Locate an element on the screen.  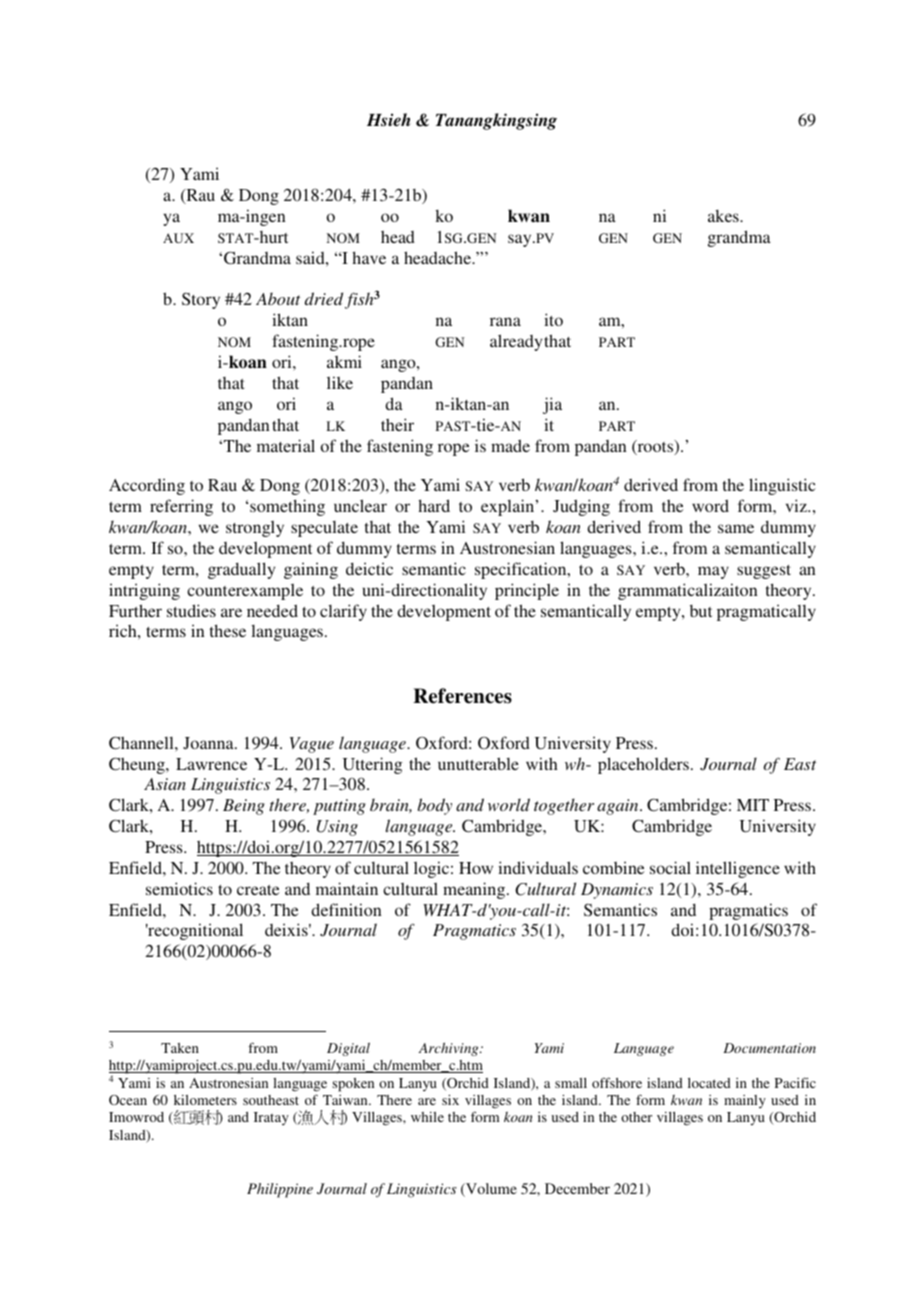
referring is located at coordinates (181, 507).
